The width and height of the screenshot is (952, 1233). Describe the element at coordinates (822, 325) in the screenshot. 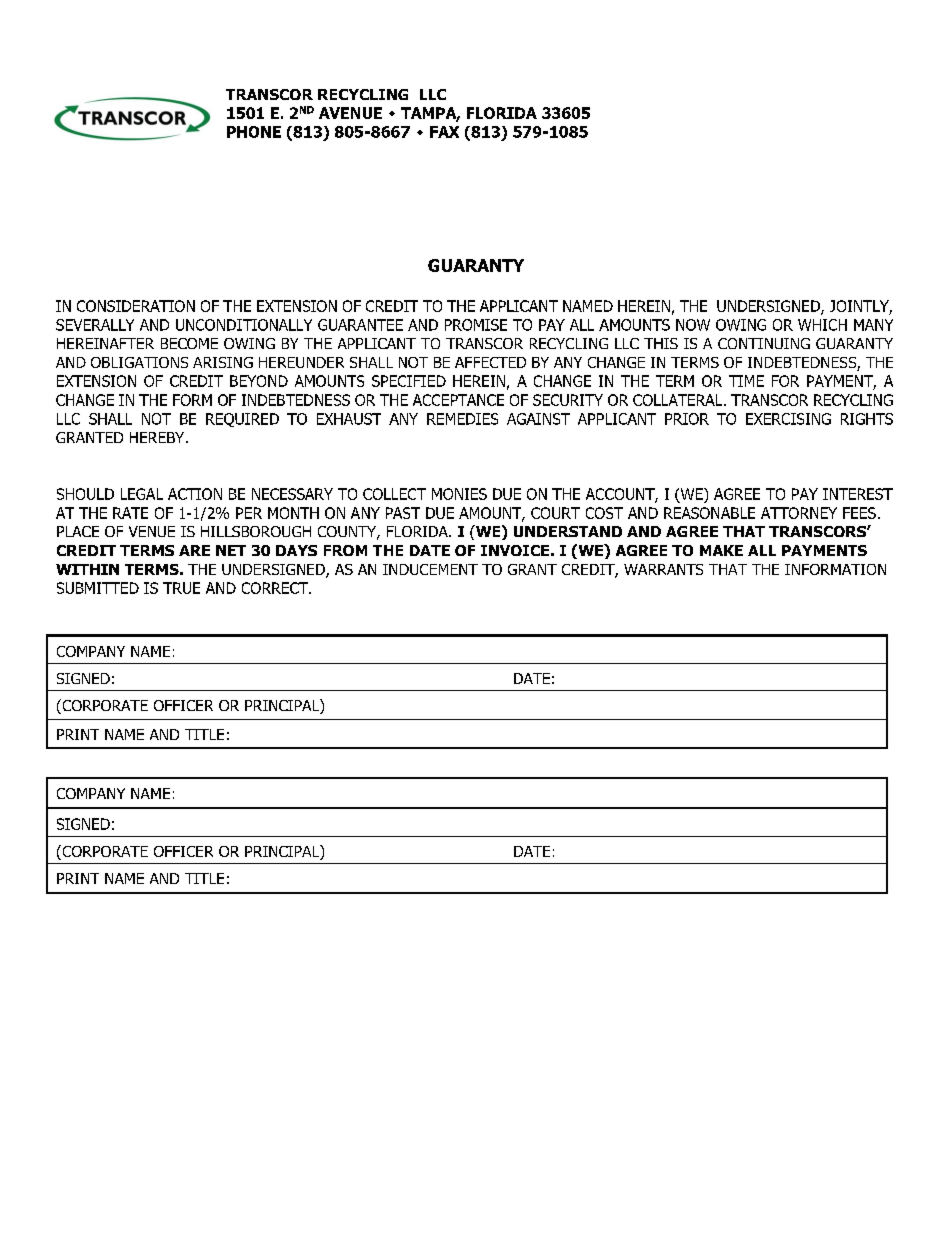

I see `WHICH` at that location.
